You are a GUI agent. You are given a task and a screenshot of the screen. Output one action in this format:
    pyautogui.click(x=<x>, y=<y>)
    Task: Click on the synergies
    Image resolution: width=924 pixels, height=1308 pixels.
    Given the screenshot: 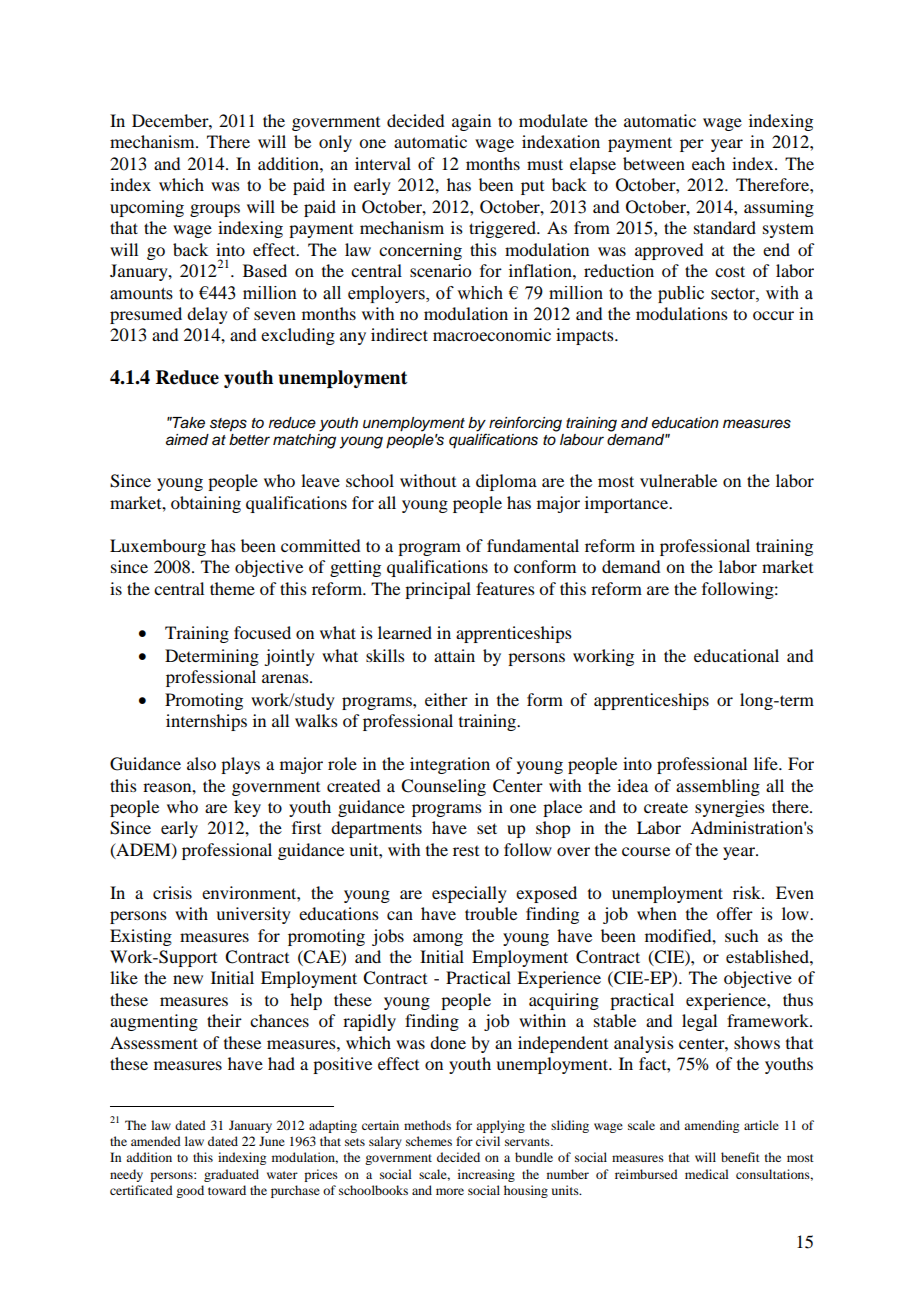 What is the action you would take?
    pyautogui.click(x=730, y=808)
